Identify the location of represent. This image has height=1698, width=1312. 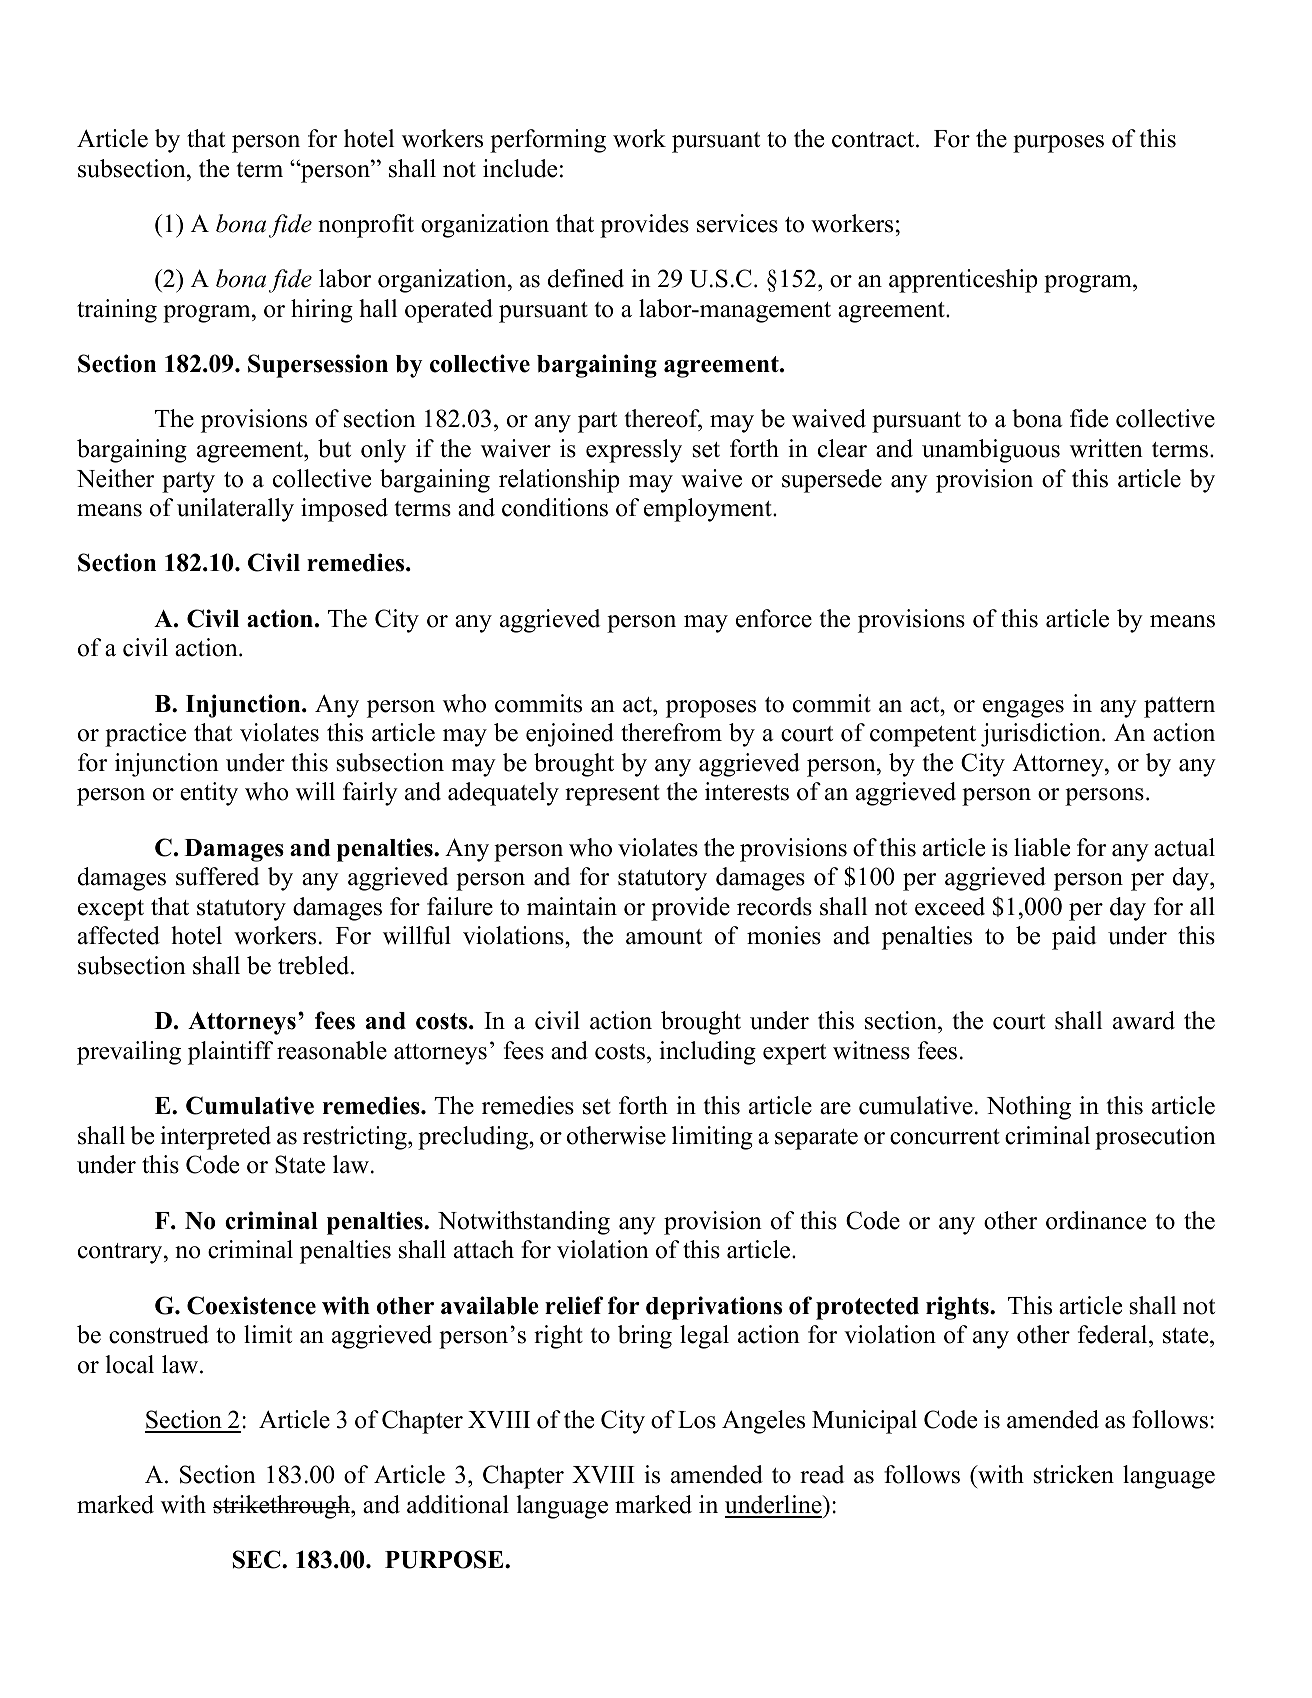
(612, 795).
